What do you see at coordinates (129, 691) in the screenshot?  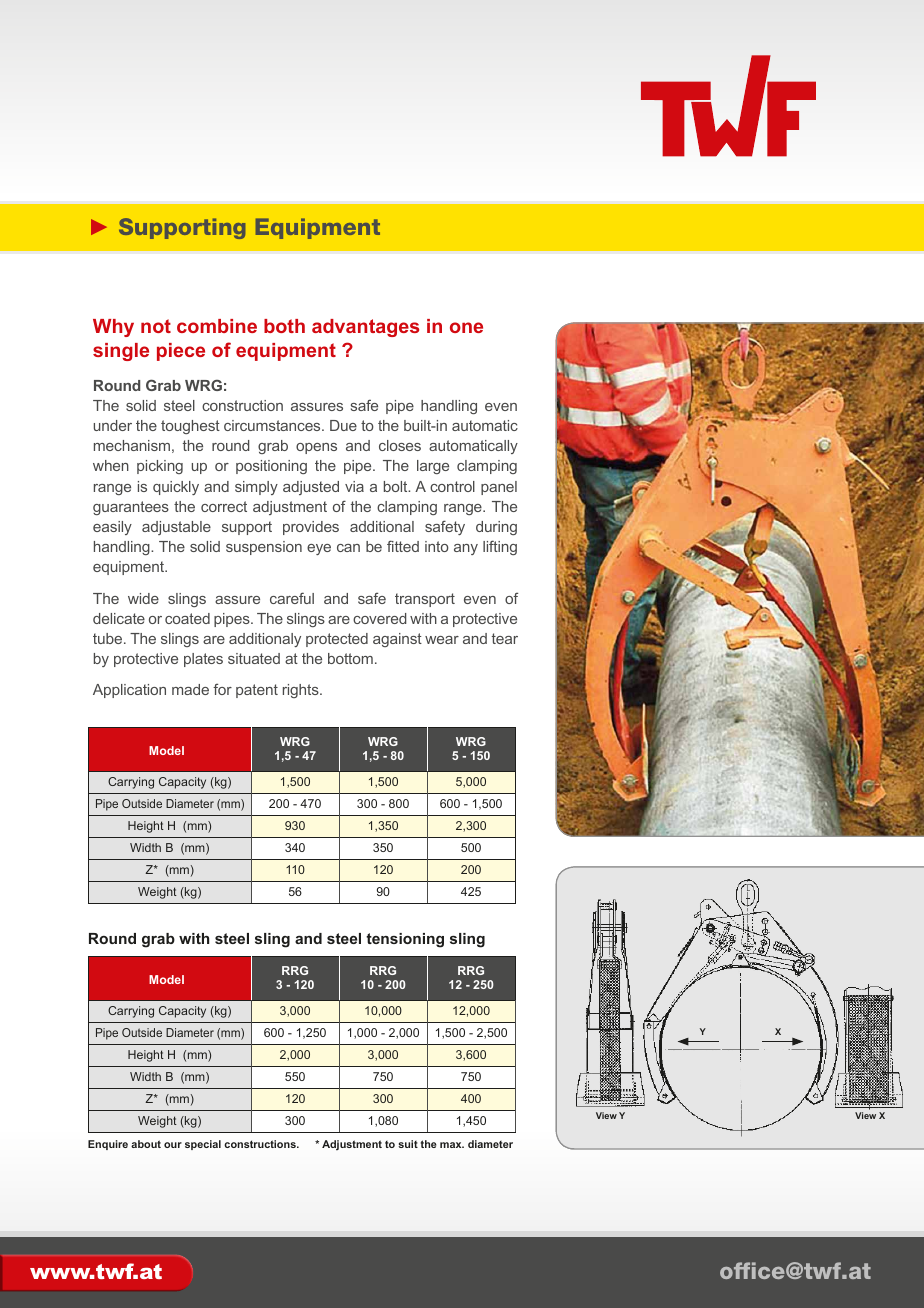 I see `Application` at bounding box center [129, 691].
